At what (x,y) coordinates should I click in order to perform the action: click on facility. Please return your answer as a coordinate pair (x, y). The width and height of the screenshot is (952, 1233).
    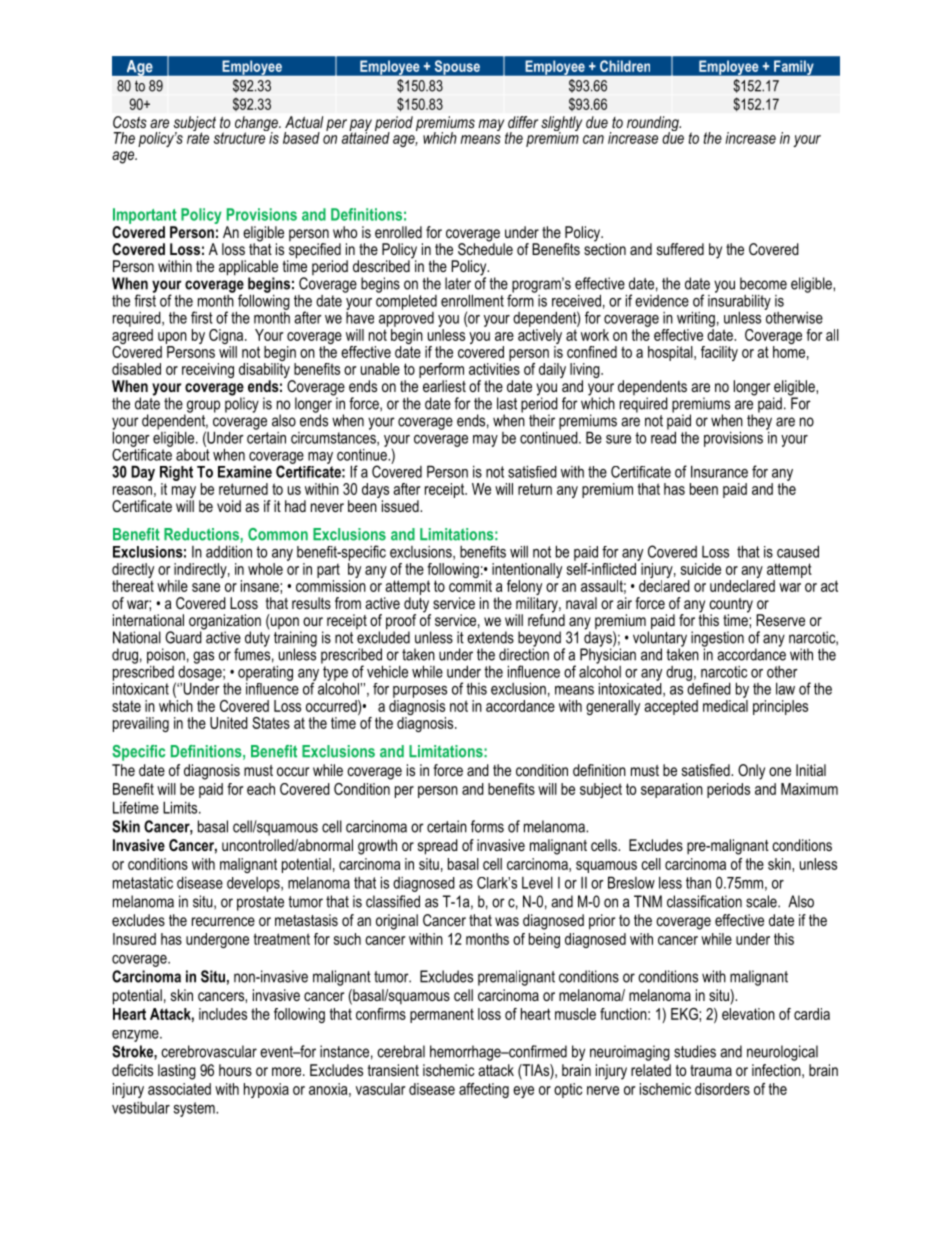
    Looking at the image, I should click on (719, 353).
